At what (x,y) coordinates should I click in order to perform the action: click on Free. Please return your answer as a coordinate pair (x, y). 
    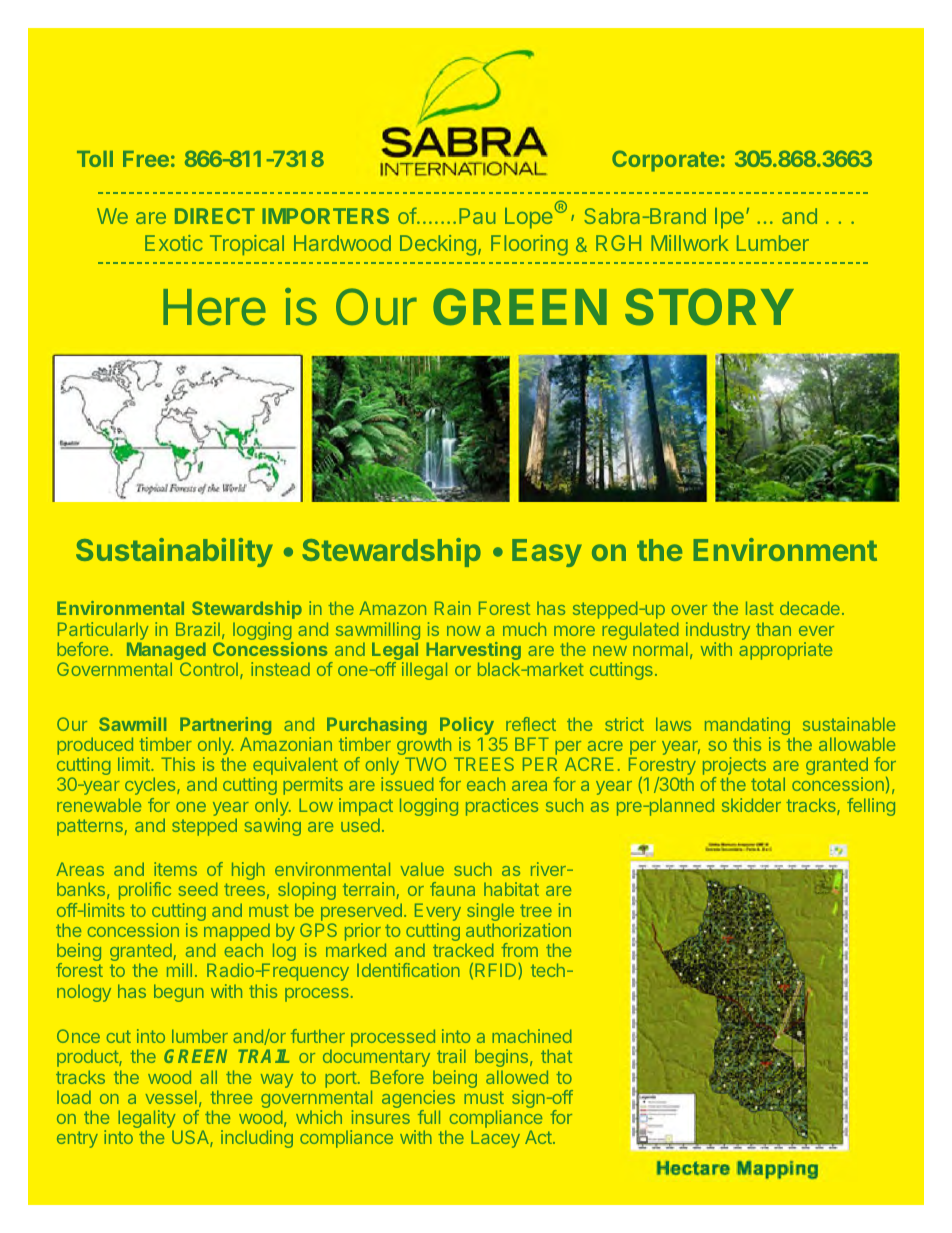
    Looking at the image, I should click on (146, 159).
